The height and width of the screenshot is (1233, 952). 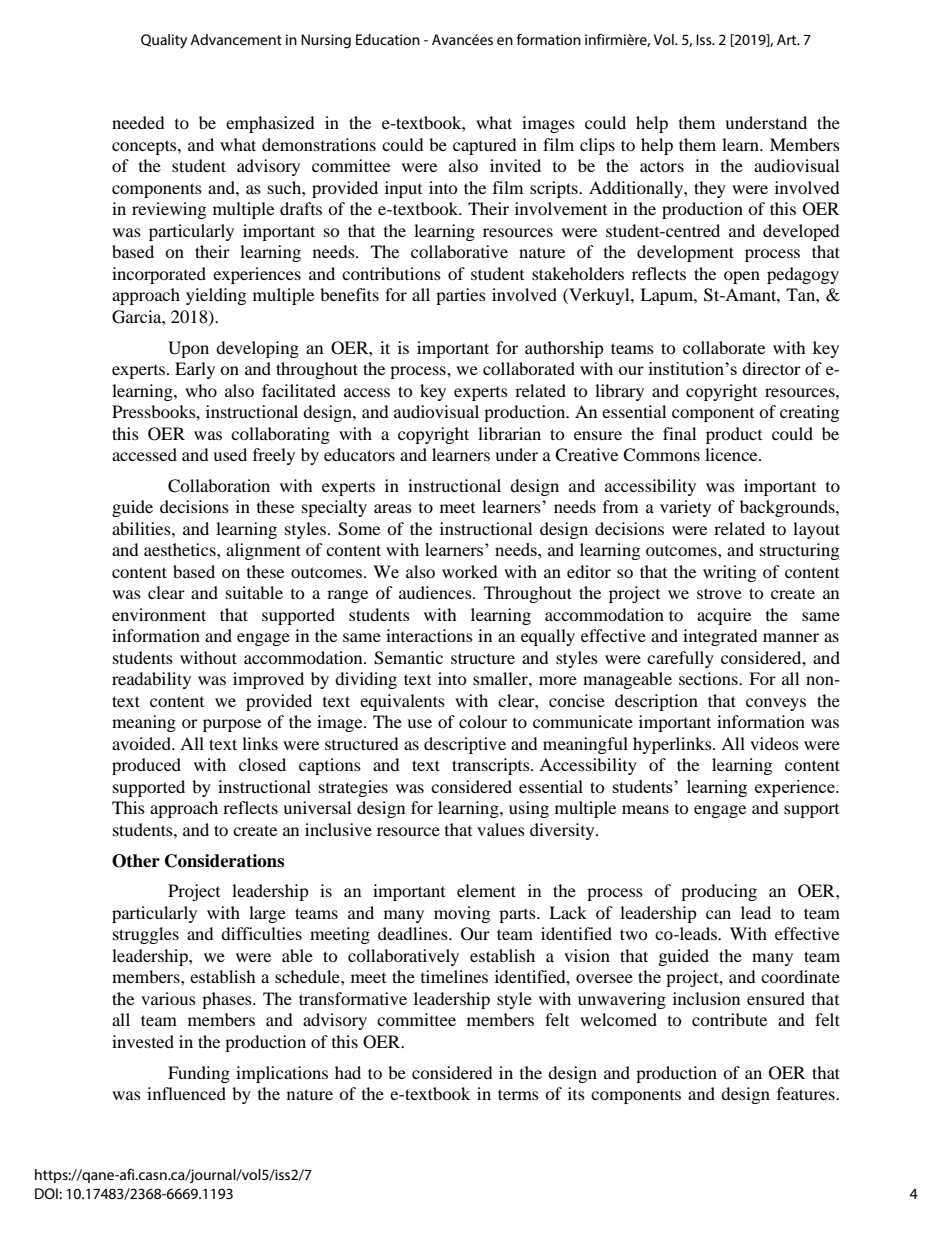 What do you see at coordinates (186, 1093) in the screenshot?
I see `influenced` at bounding box center [186, 1093].
